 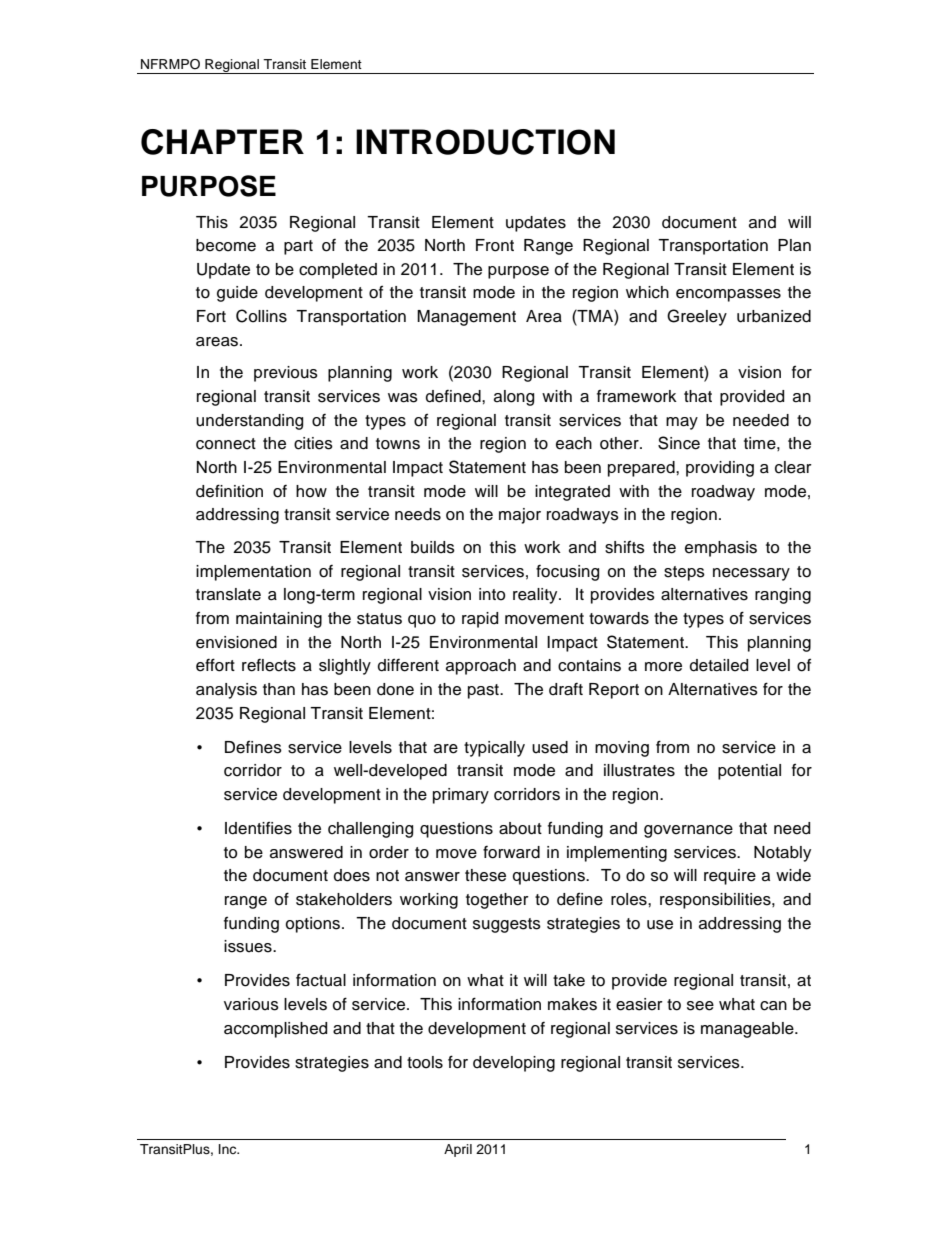 I want to click on than, so click(x=279, y=689).
